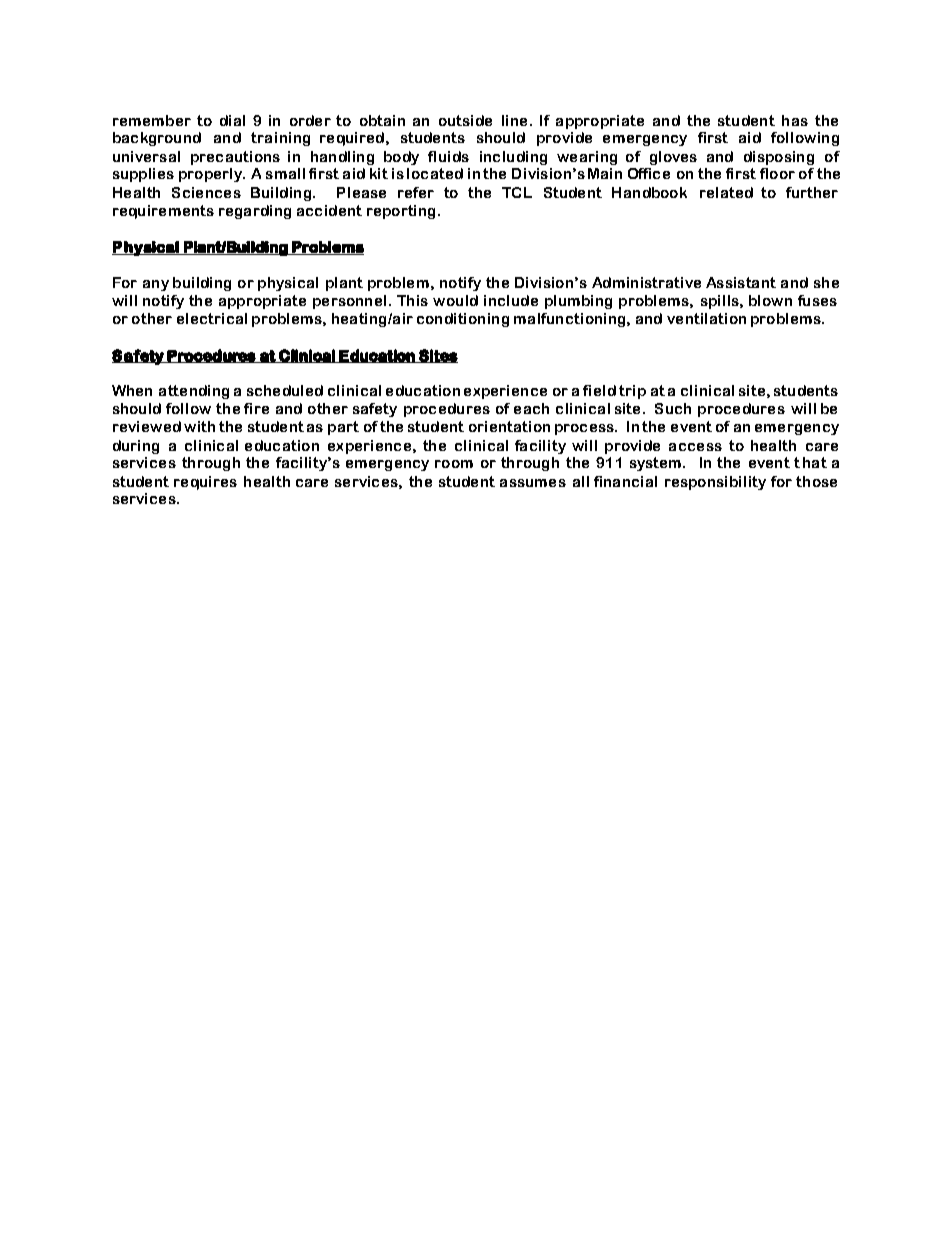  Describe the element at coordinates (673, 408) in the screenshot. I see `Such` at that location.
